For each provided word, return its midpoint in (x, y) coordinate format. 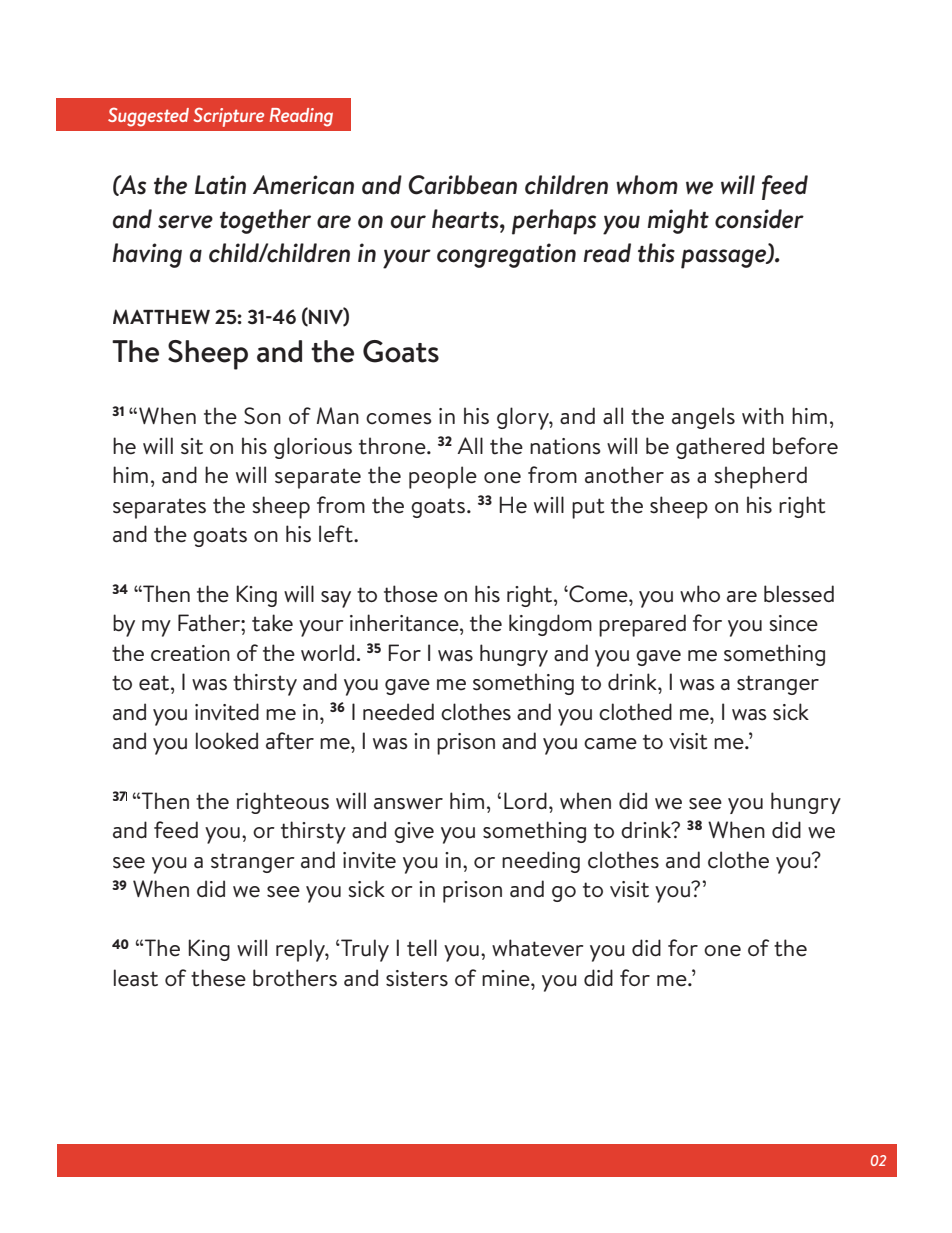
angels (703, 418)
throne (393, 446)
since (794, 623)
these (218, 978)
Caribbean (462, 185)
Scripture (228, 117)
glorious (313, 448)
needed (398, 712)
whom (647, 185)
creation (190, 653)
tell (422, 948)
